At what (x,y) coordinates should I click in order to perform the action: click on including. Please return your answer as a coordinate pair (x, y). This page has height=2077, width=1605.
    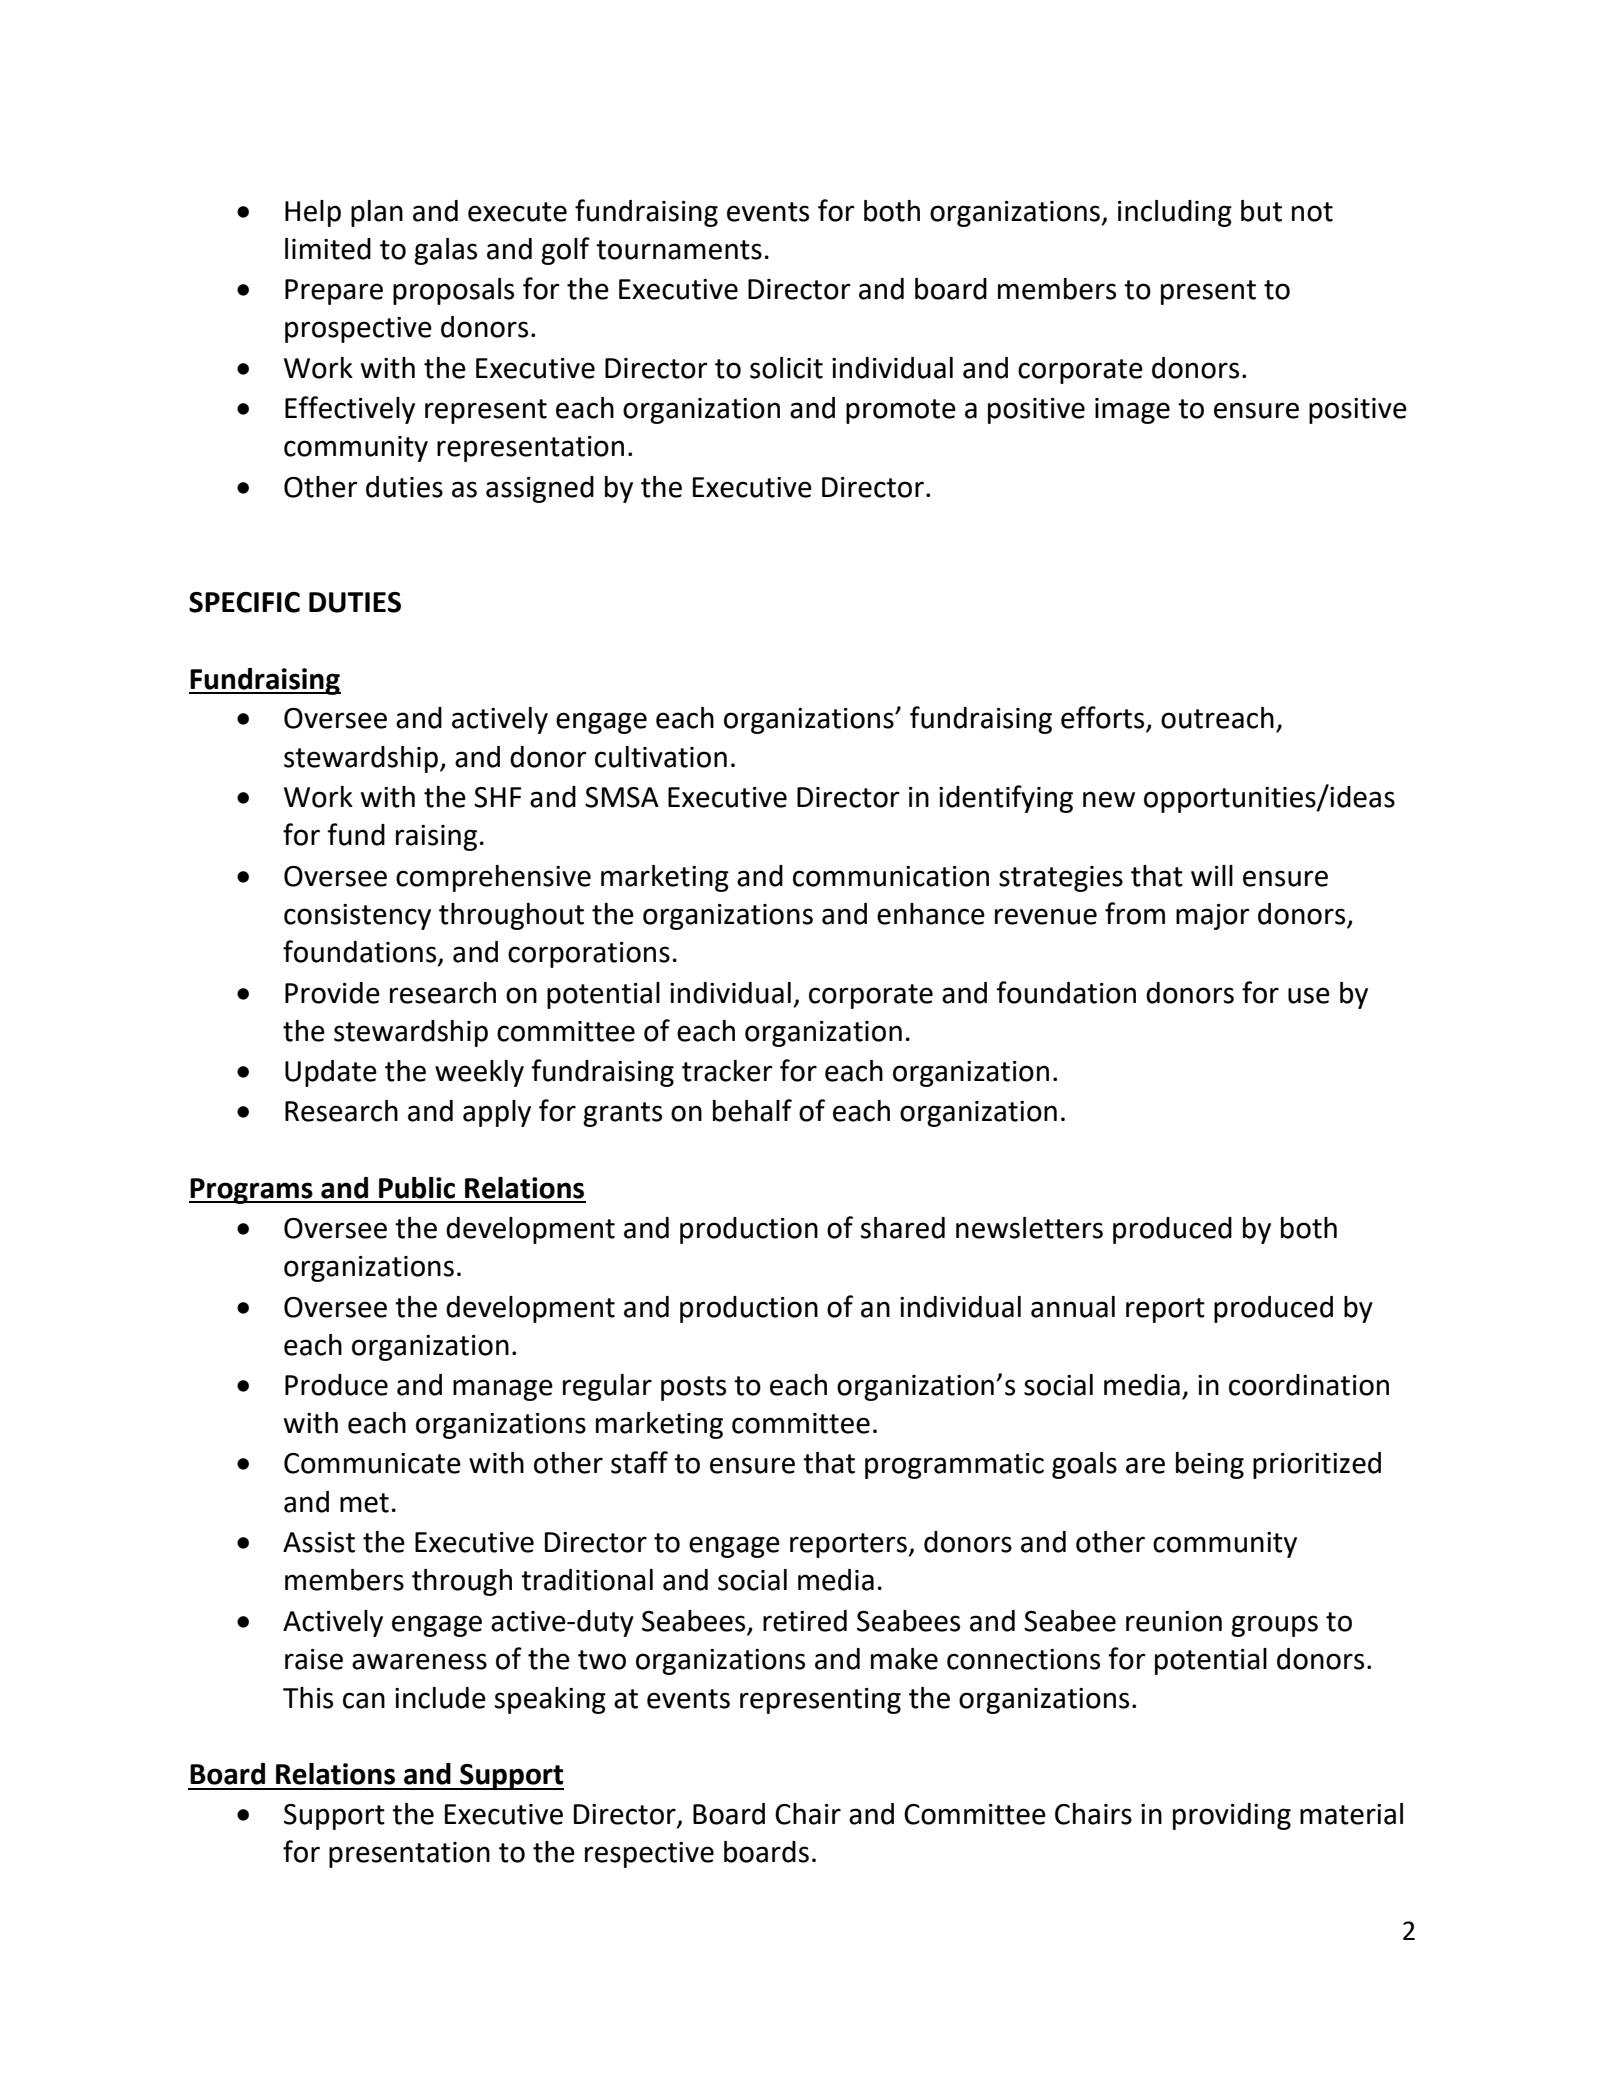
    Looking at the image, I should click on (1175, 213).
